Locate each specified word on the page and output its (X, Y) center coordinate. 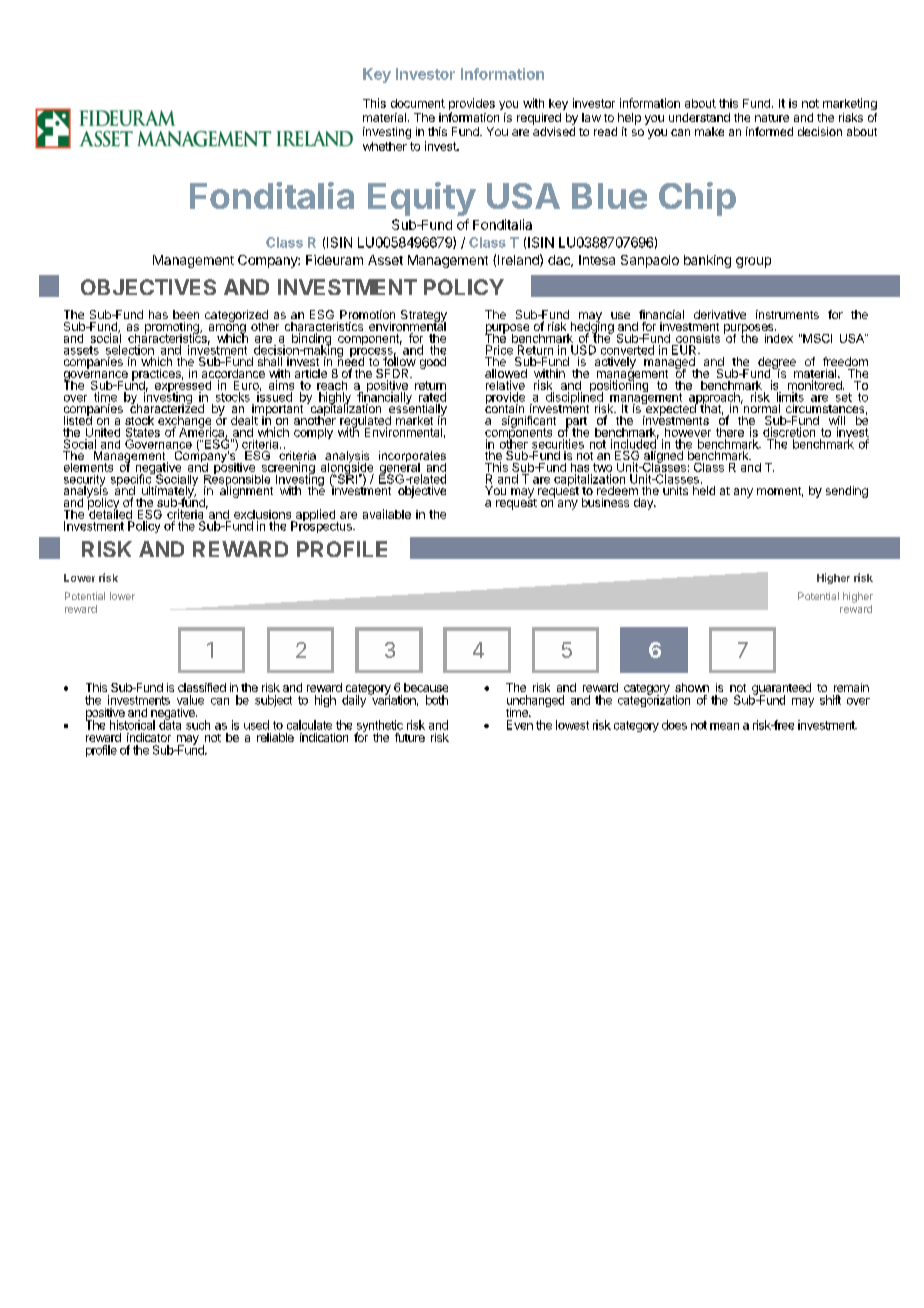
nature (772, 118)
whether (385, 146)
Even (520, 725)
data (170, 724)
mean (724, 726)
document (418, 103)
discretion (789, 432)
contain (504, 407)
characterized (167, 407)
